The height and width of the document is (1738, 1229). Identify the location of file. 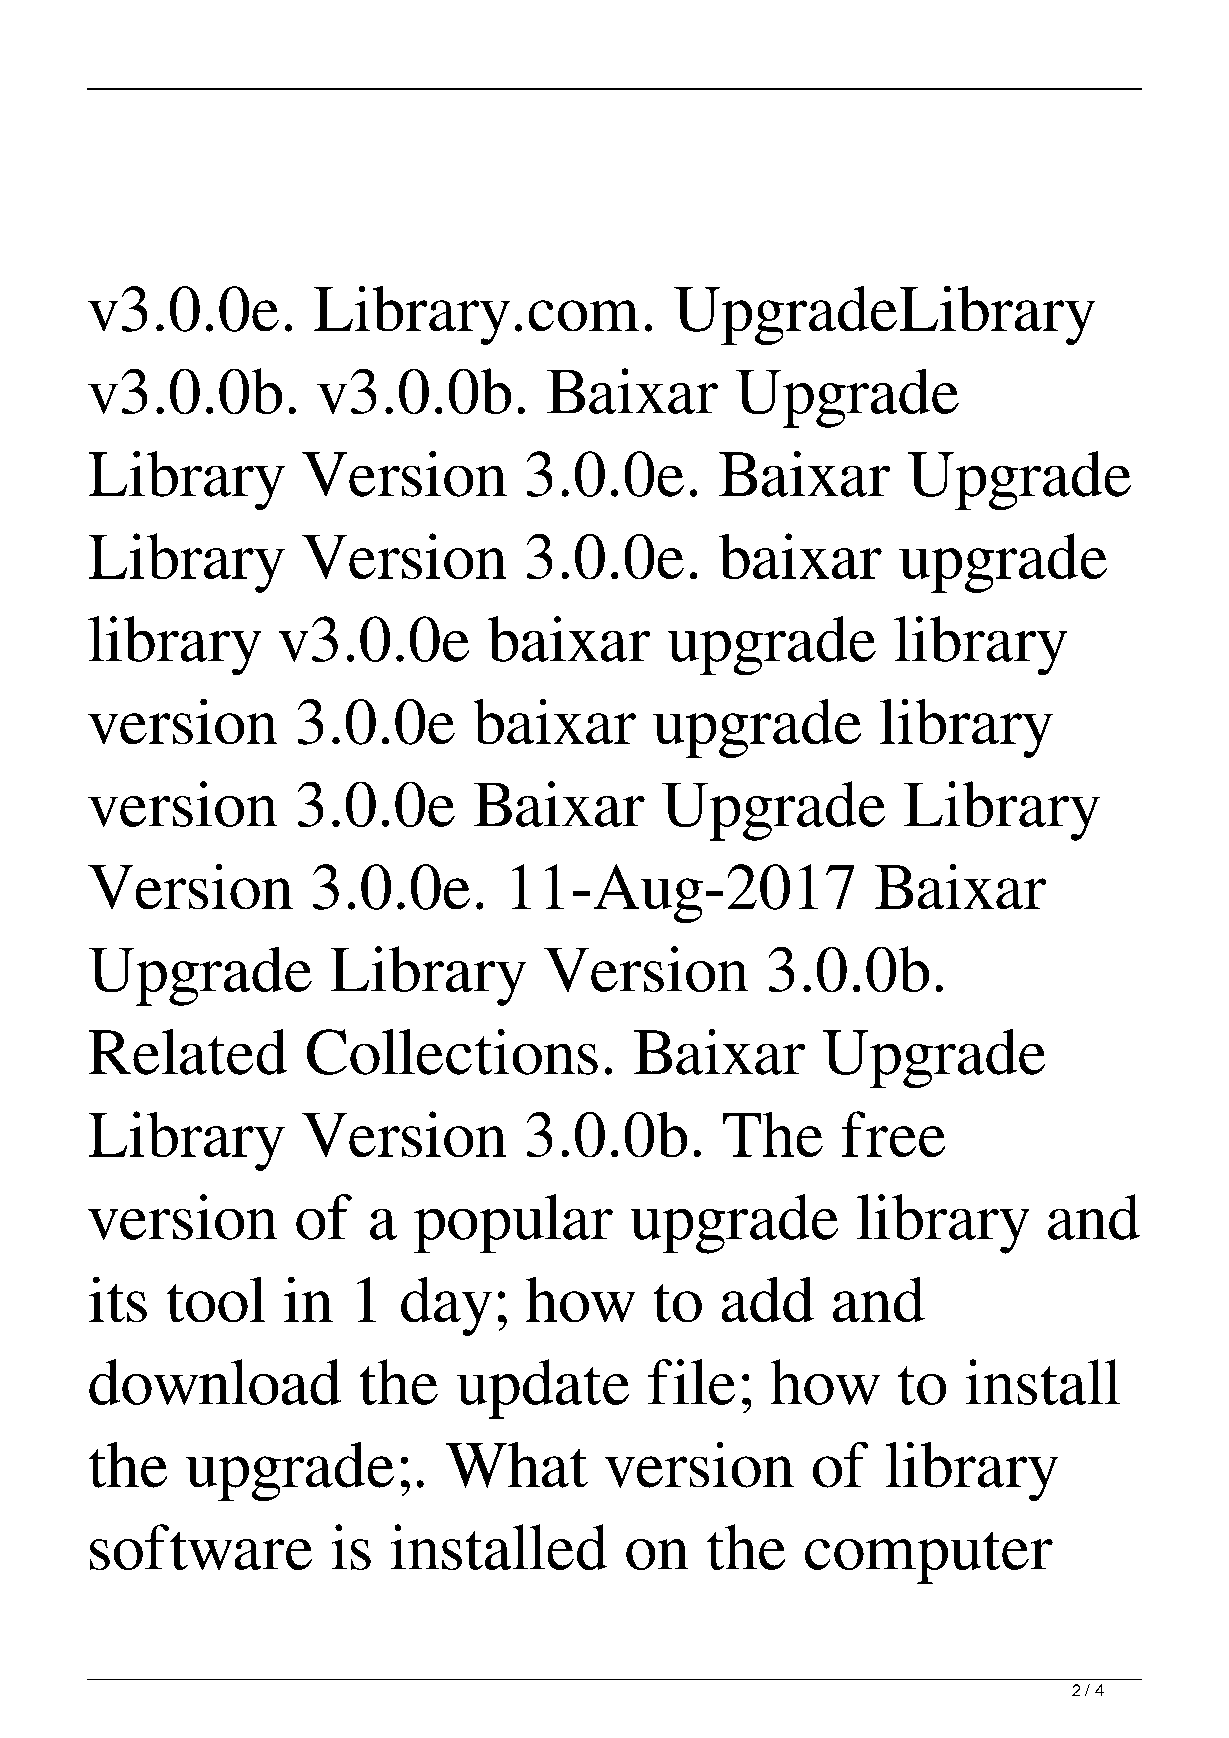
(691, 1382).
